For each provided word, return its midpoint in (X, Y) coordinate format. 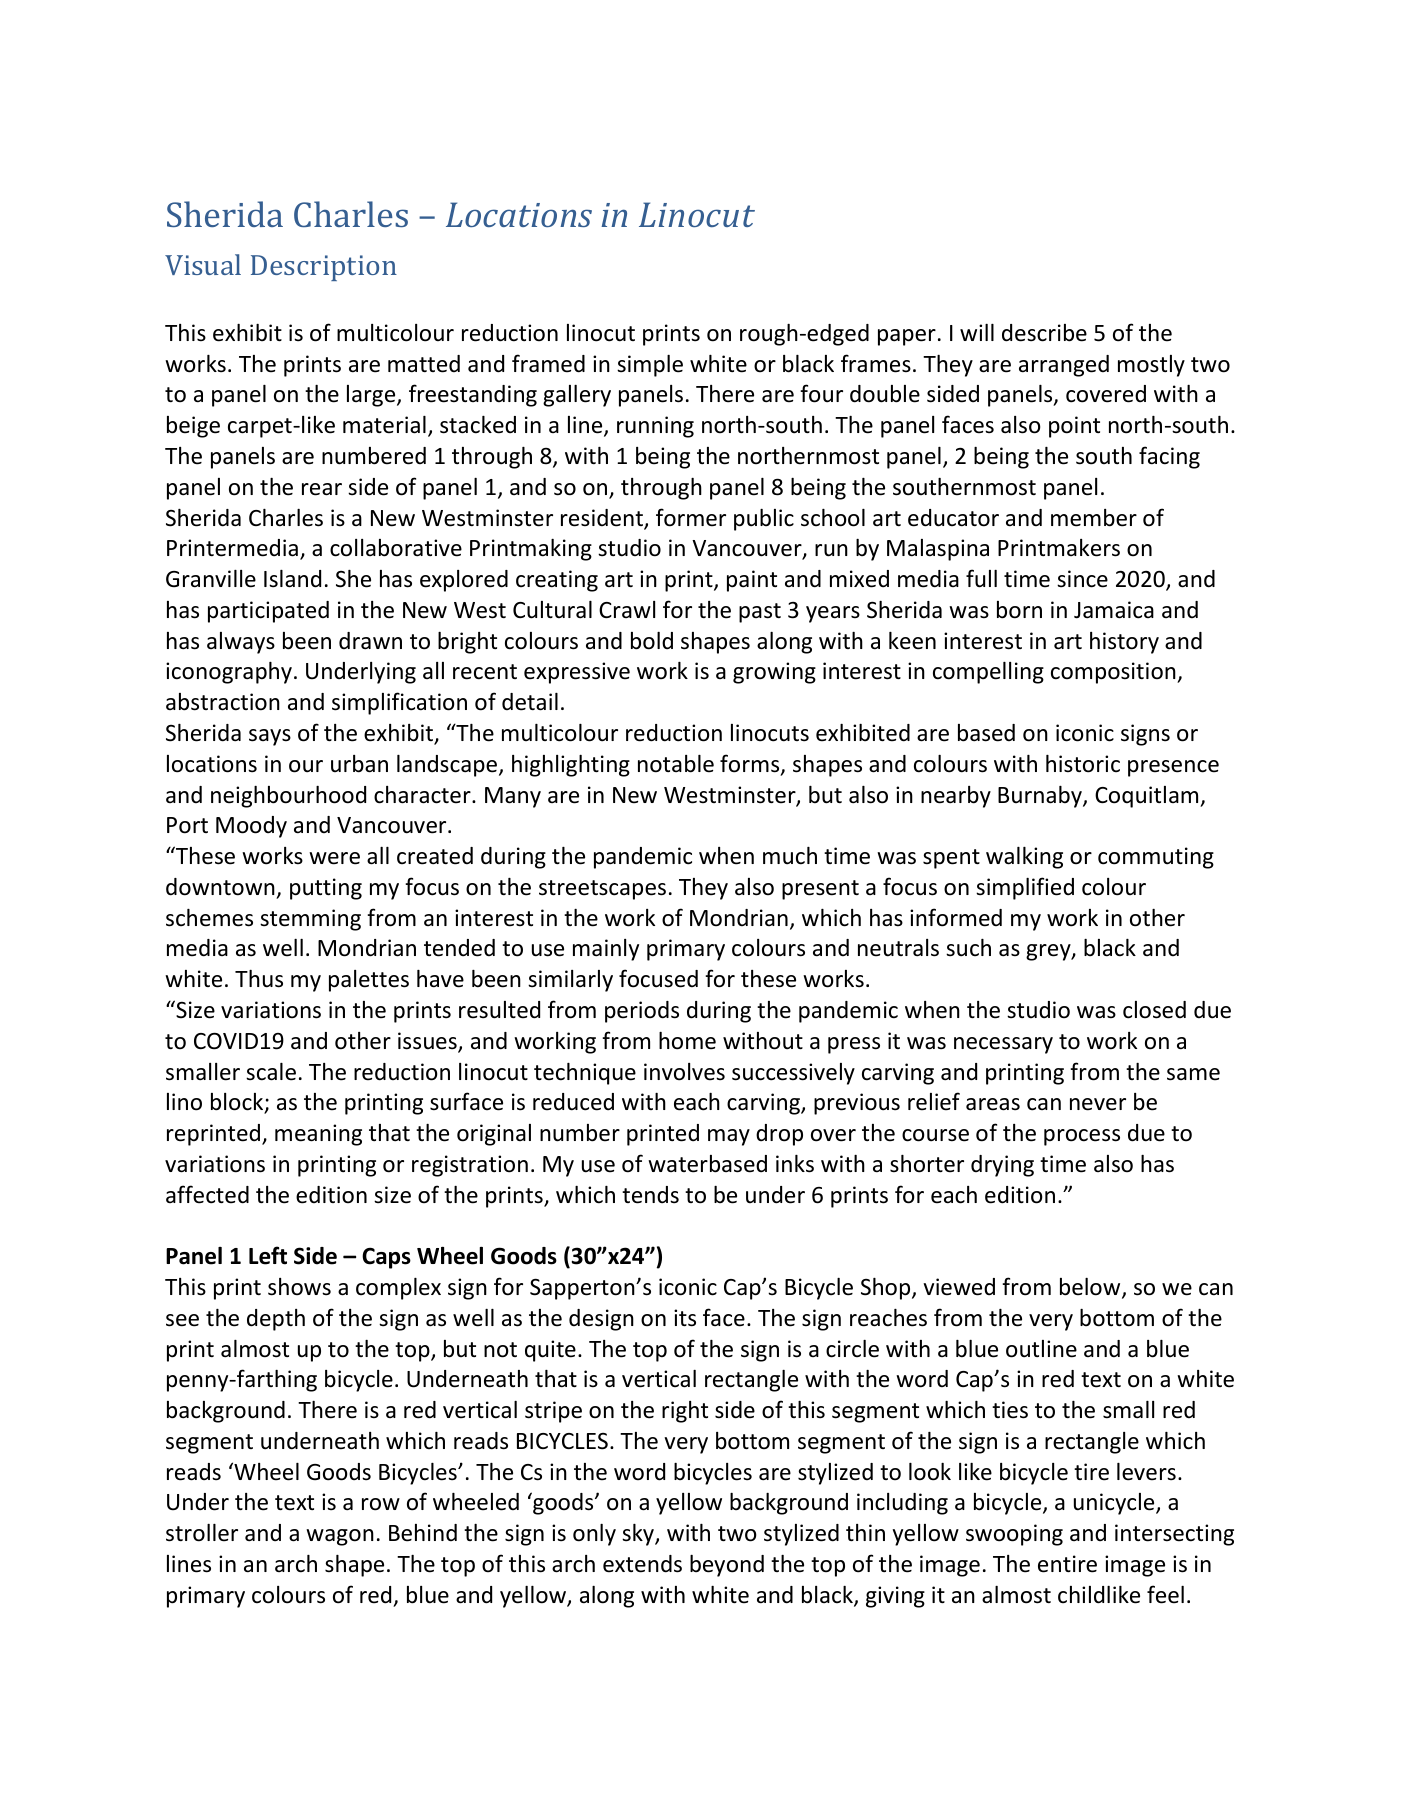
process (1082, 1137)
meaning (318, 1135)
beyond (727, 1566)
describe (1044, 333)
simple (650, 366)
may (729, 1137)
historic (1083, 764)
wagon (340, 1537)
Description (324, 268)
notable (676, 764)
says (270, 737)
